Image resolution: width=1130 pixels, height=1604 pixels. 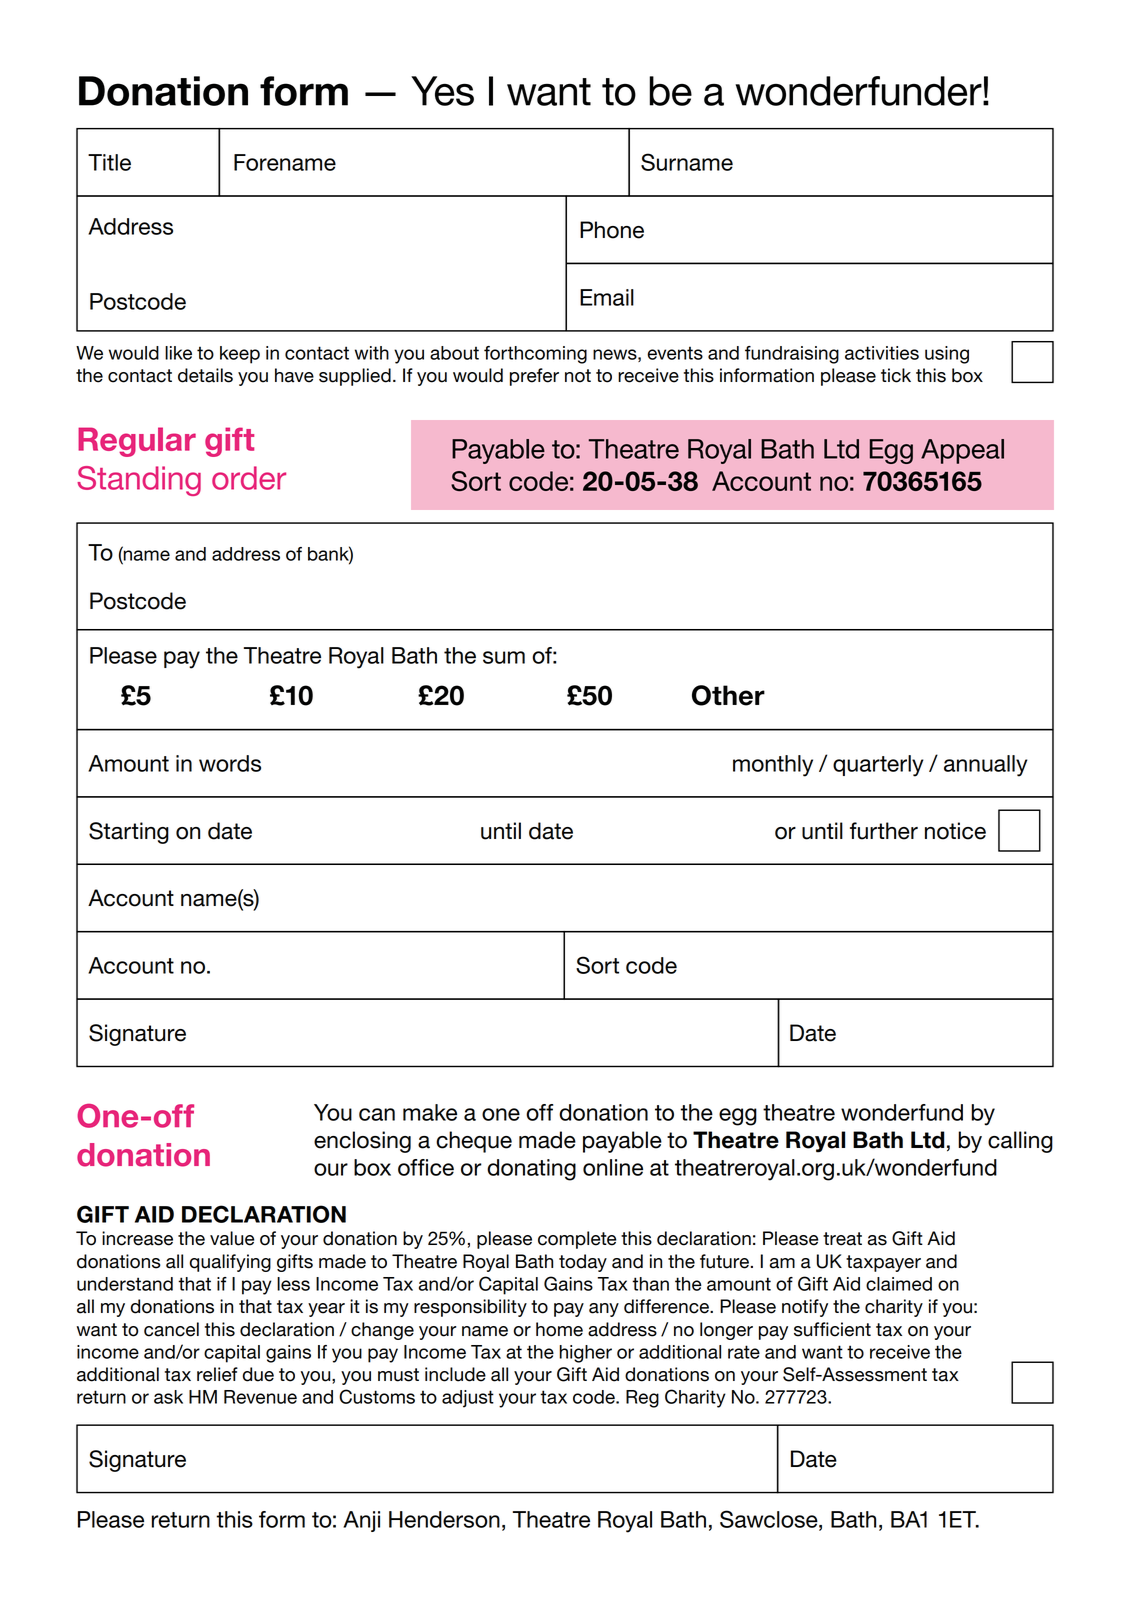 I want to click on Phone, so click(x=612, y=230).
